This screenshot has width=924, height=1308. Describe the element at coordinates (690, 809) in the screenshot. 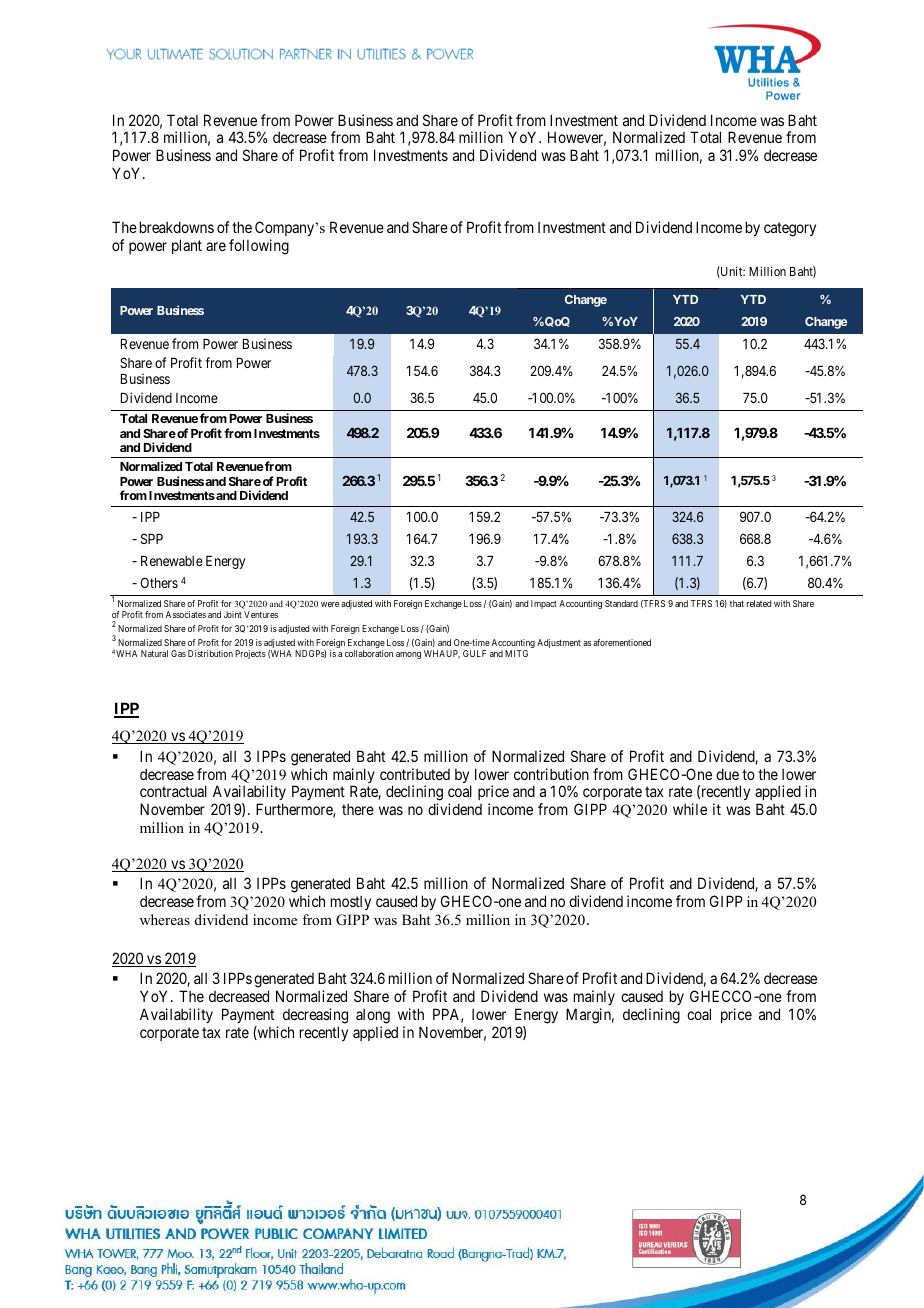

I see `while` at that location.
